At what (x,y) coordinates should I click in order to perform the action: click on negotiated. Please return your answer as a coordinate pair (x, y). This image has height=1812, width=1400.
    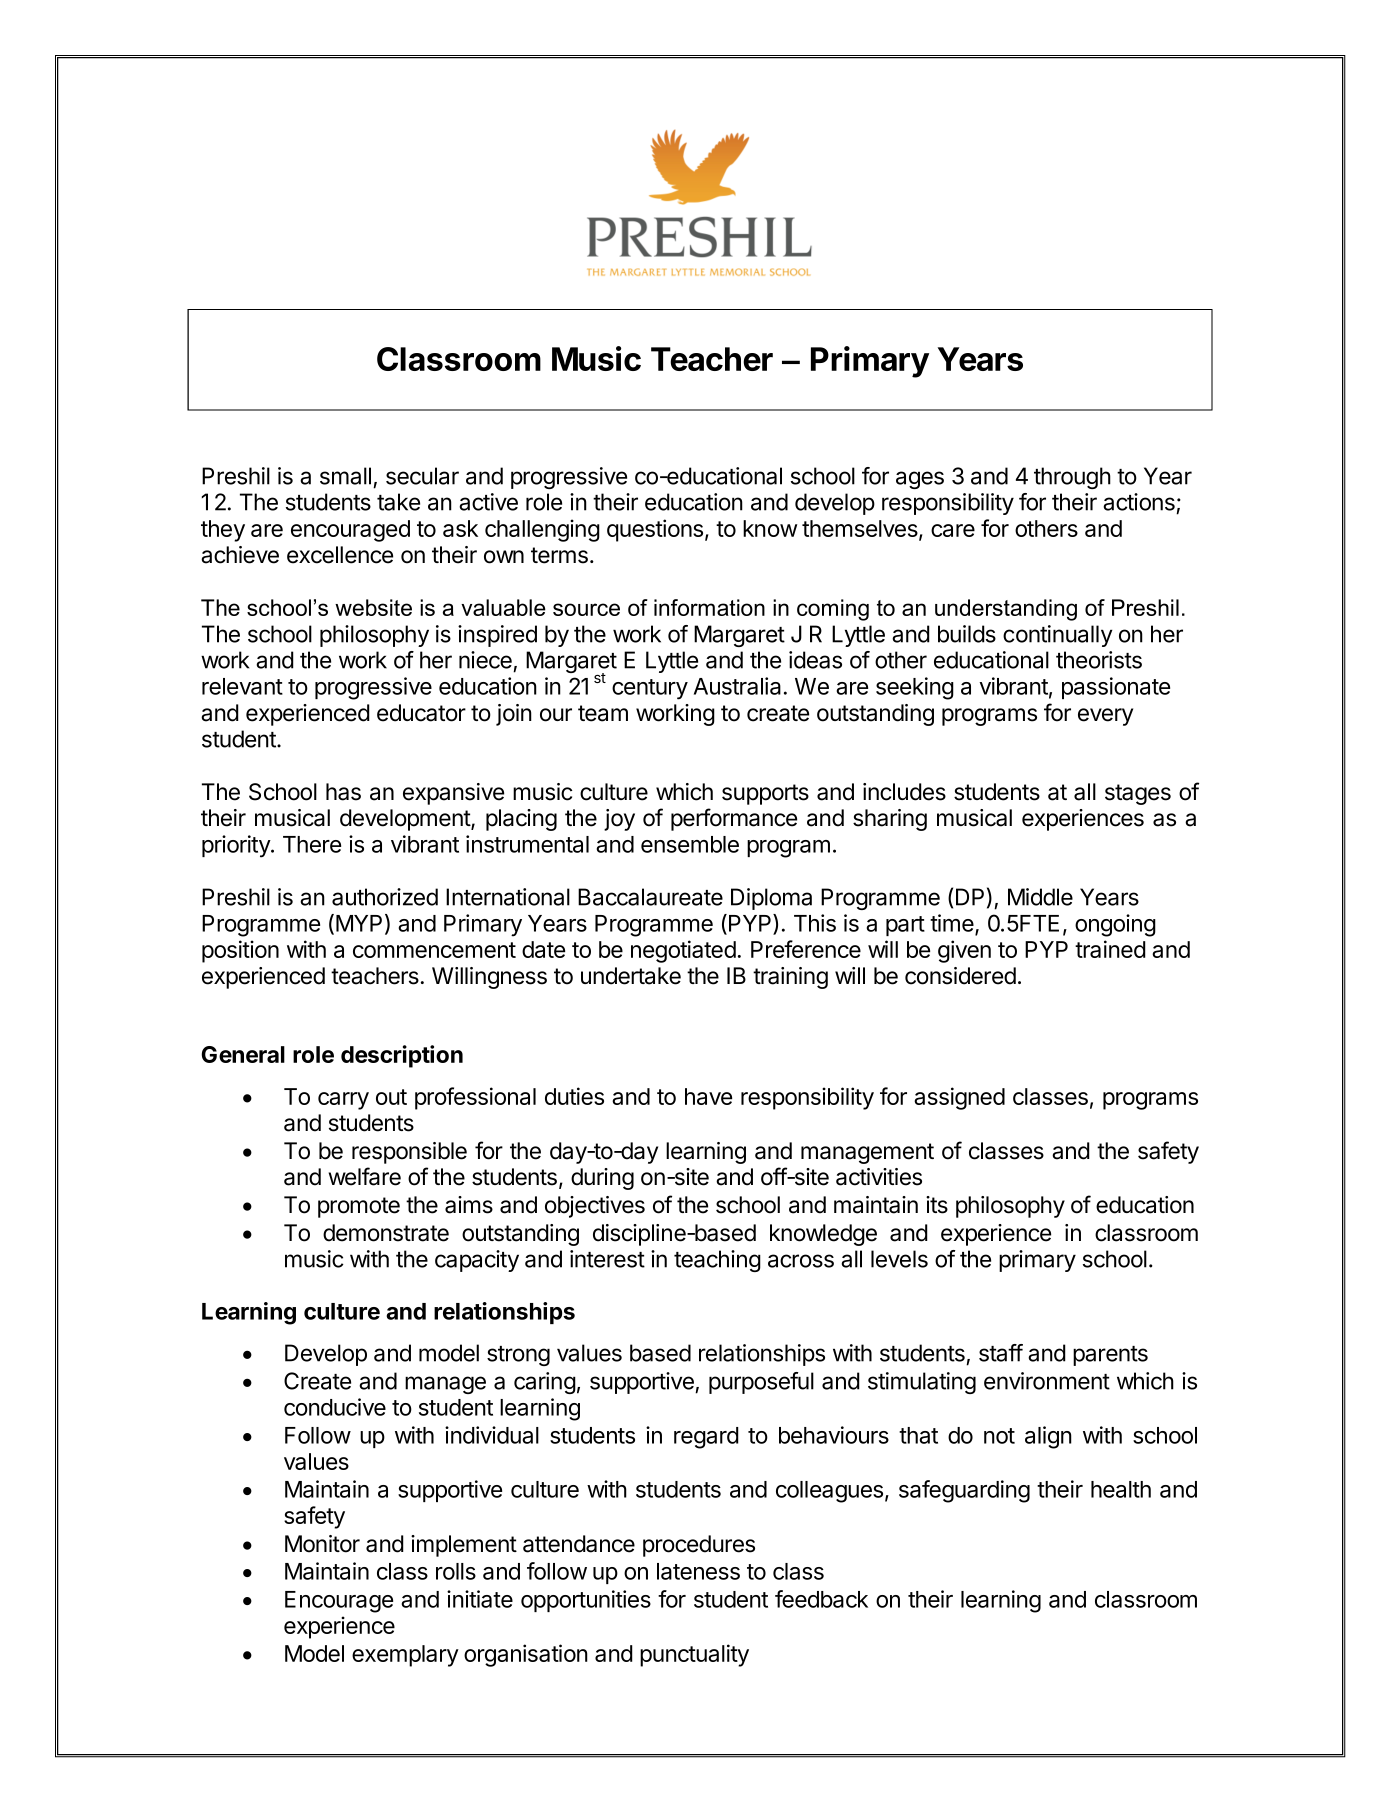
    Looking at the image, I should click on (683, 951).
